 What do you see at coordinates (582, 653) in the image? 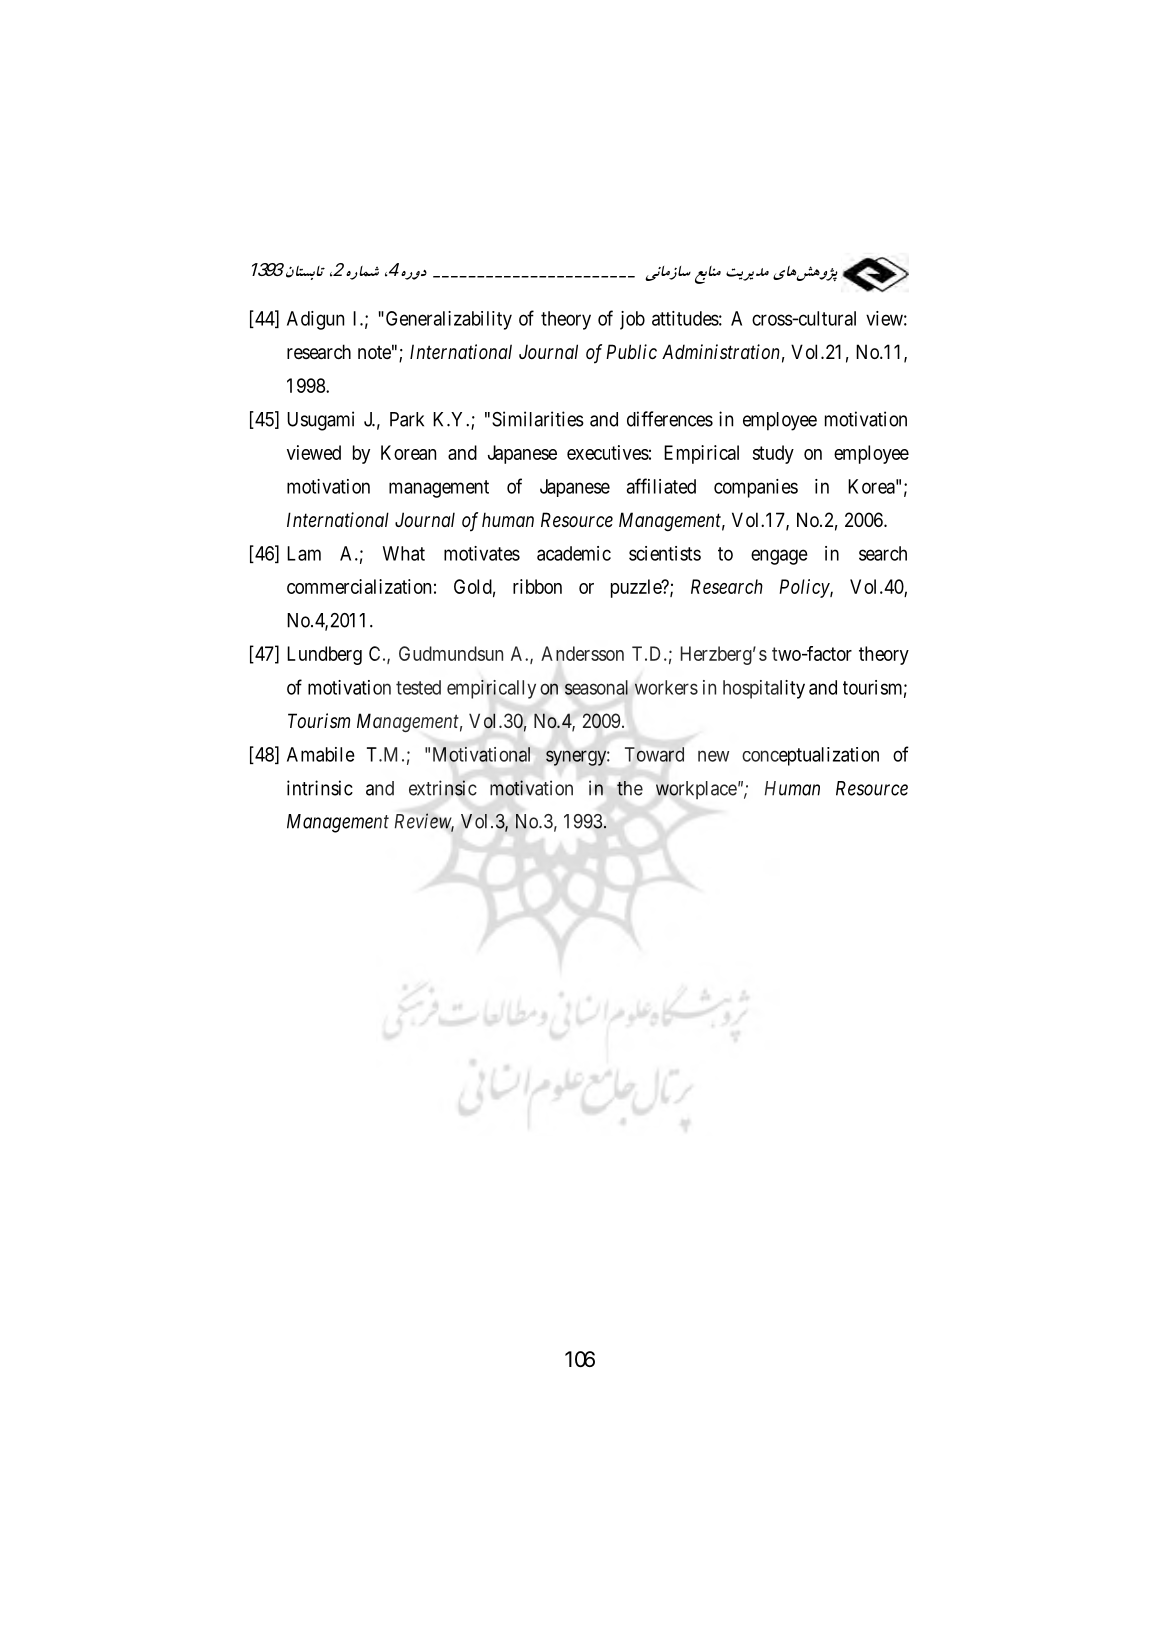
I see `Andersson` at bounding box center [582, 653].
